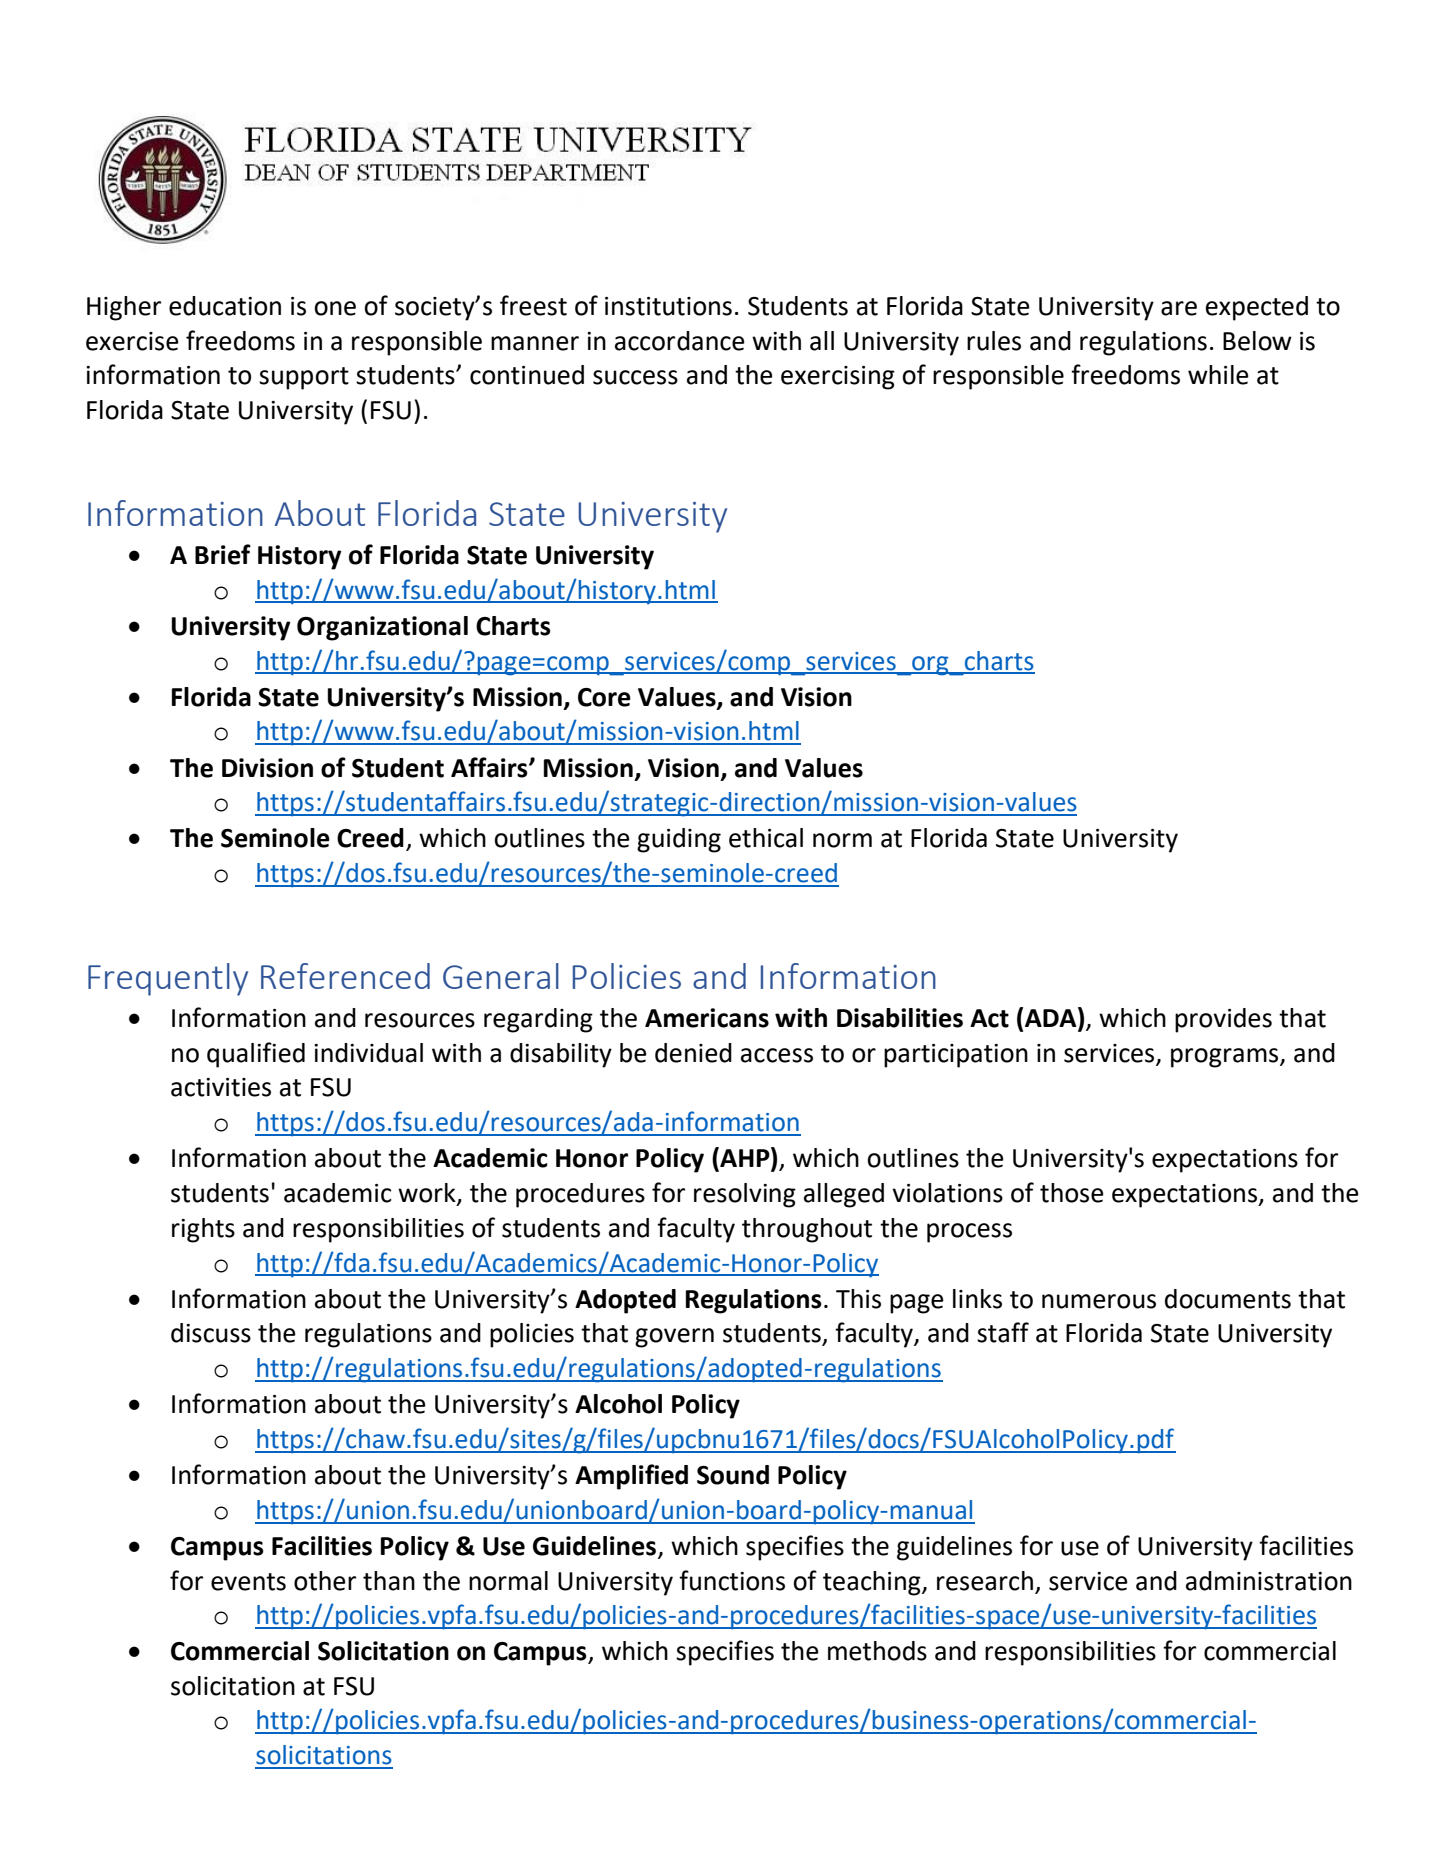 This image has height=1873, width=1447. What do you see at coordinates (707, 1018) in the image?
I see `Americans` at bounding box center [707, 1018].
